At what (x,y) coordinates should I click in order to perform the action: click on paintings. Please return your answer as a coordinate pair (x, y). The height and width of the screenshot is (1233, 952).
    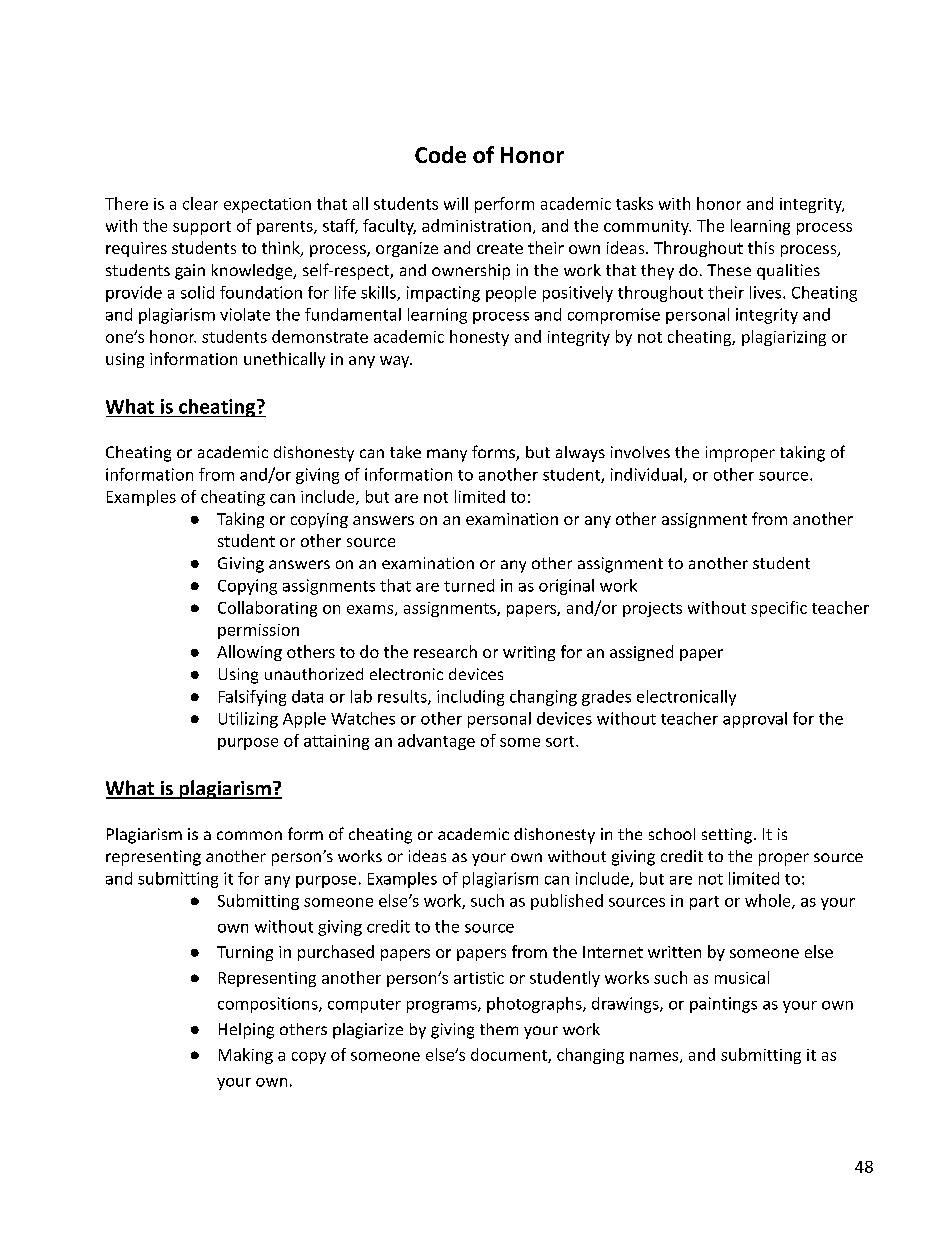
    Looking at the image, I should click on (723, 1005).
